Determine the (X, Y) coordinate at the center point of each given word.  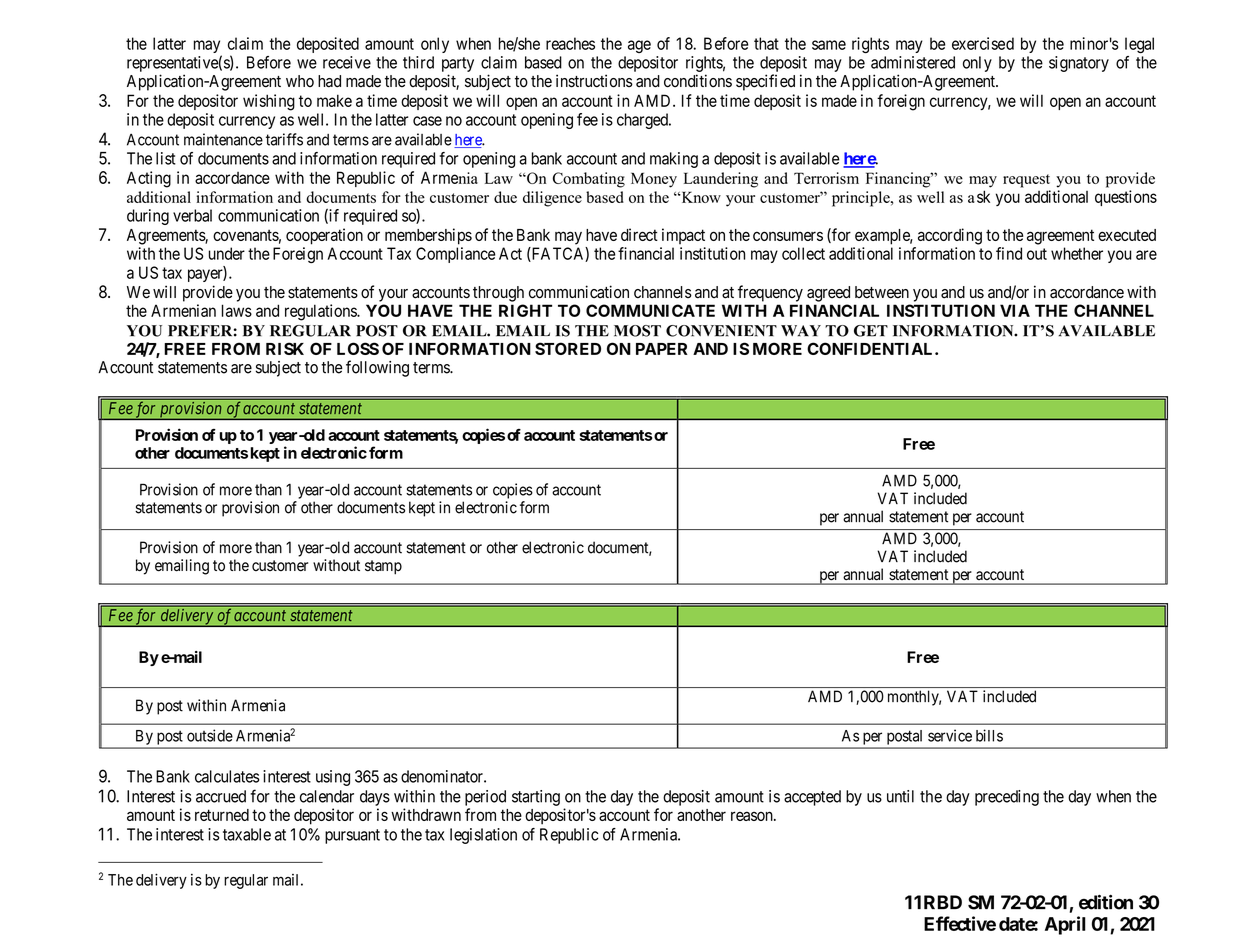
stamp (383, 567)
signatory (1079, 64)
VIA (1015, 310)
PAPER (662, 349)
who (300, 81)
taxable (247, 834)
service (950, 735)
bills (989, 735)
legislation (483, 836)
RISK (285, 348)
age (639, 46)
